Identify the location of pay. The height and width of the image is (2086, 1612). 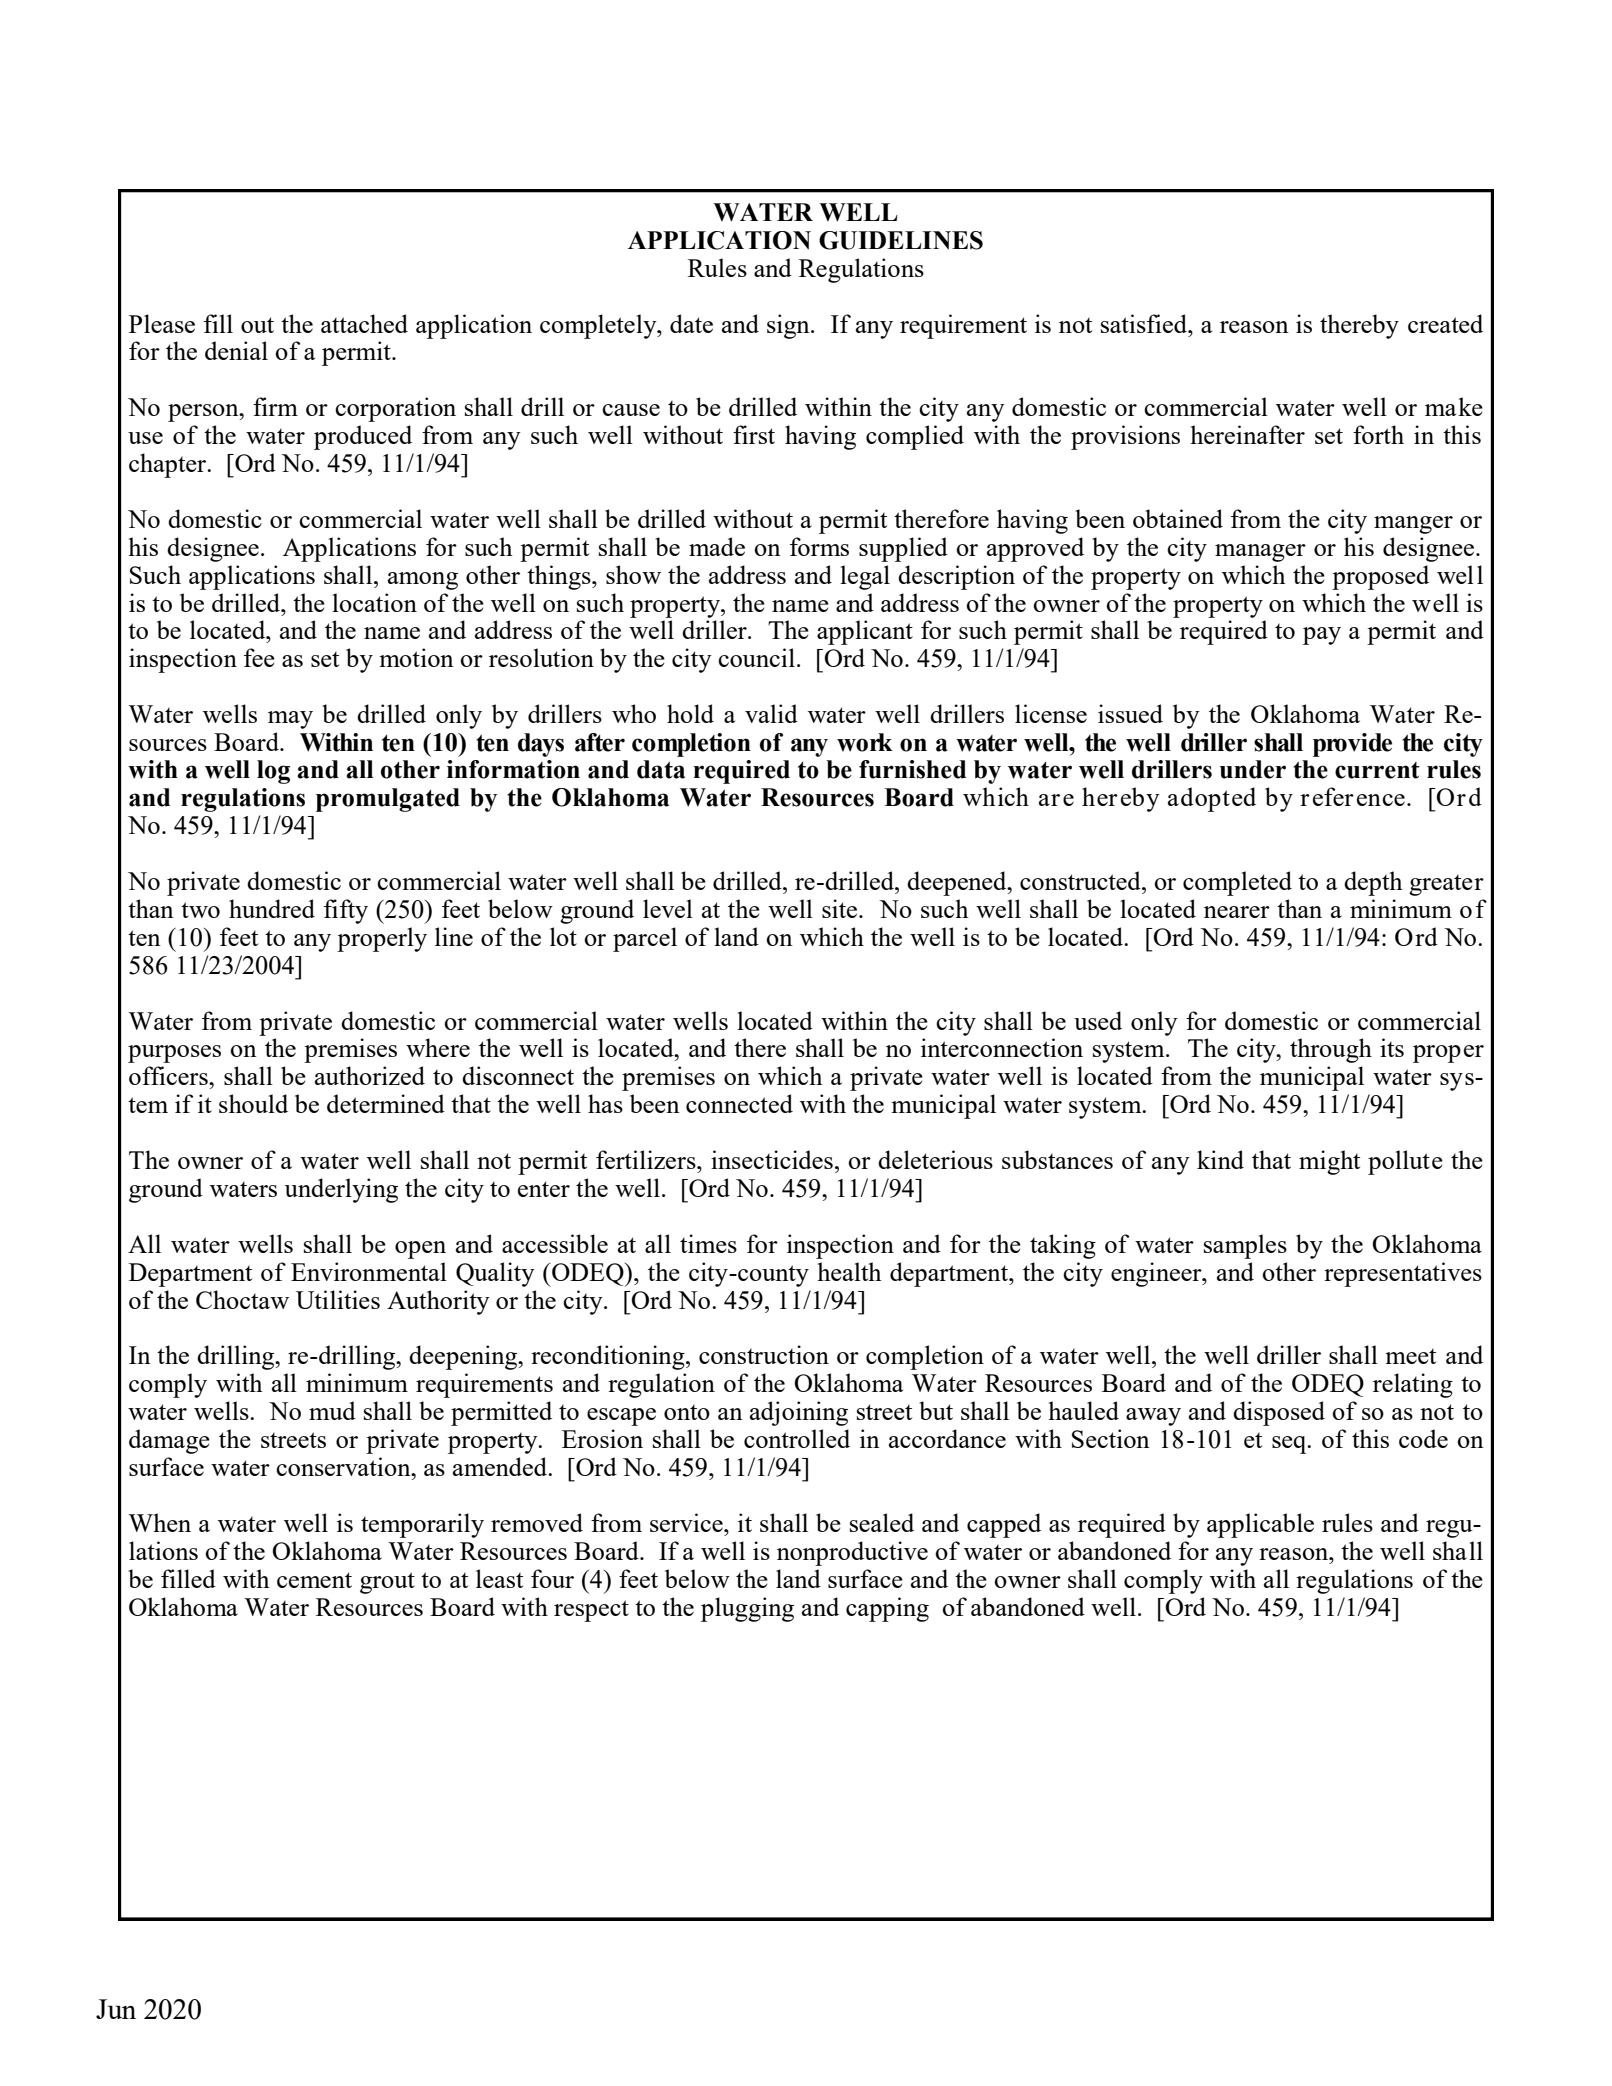
(1322, 636).
